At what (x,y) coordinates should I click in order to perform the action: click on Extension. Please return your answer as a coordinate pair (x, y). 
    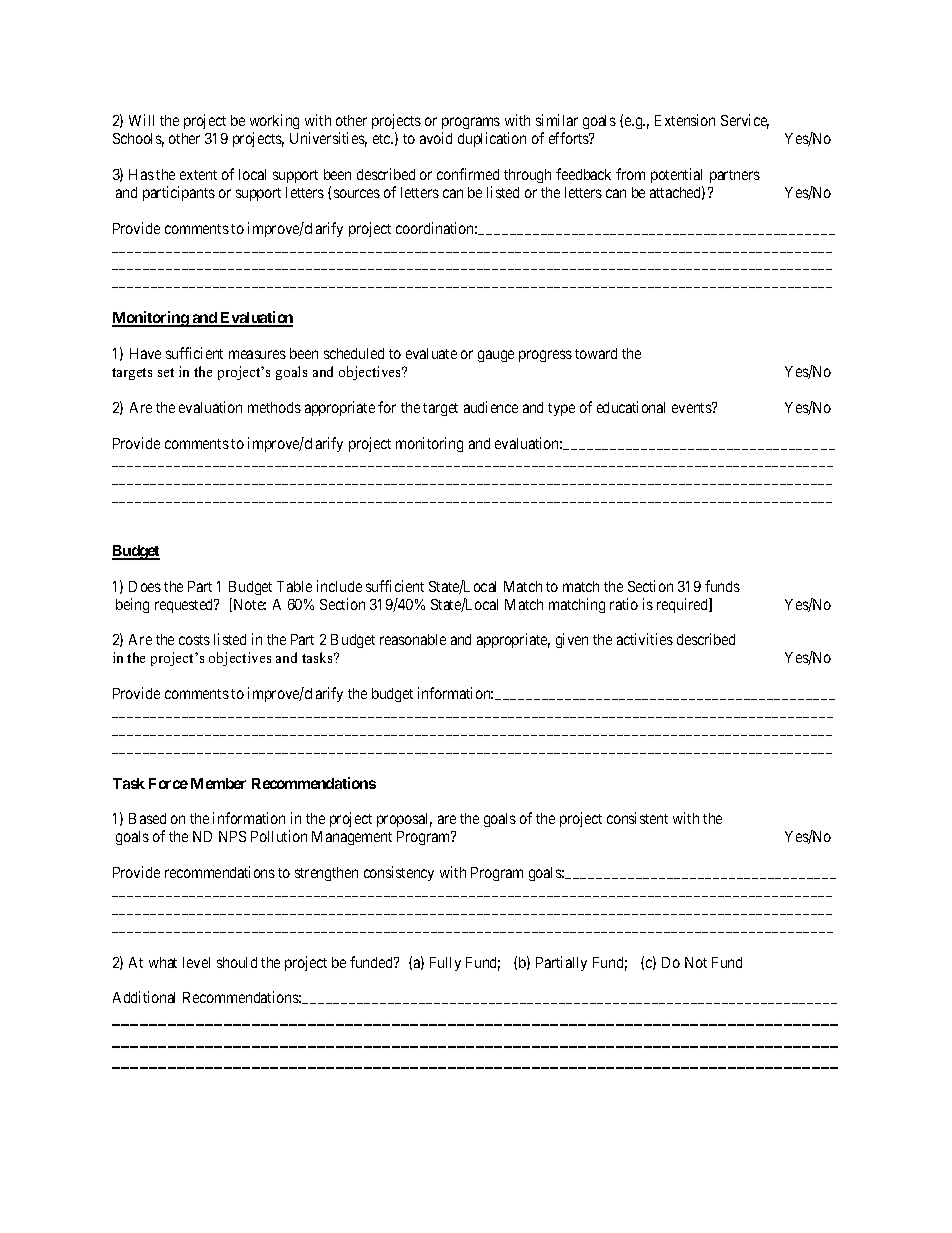
    Looking at the image, I should click on (685, 120).
